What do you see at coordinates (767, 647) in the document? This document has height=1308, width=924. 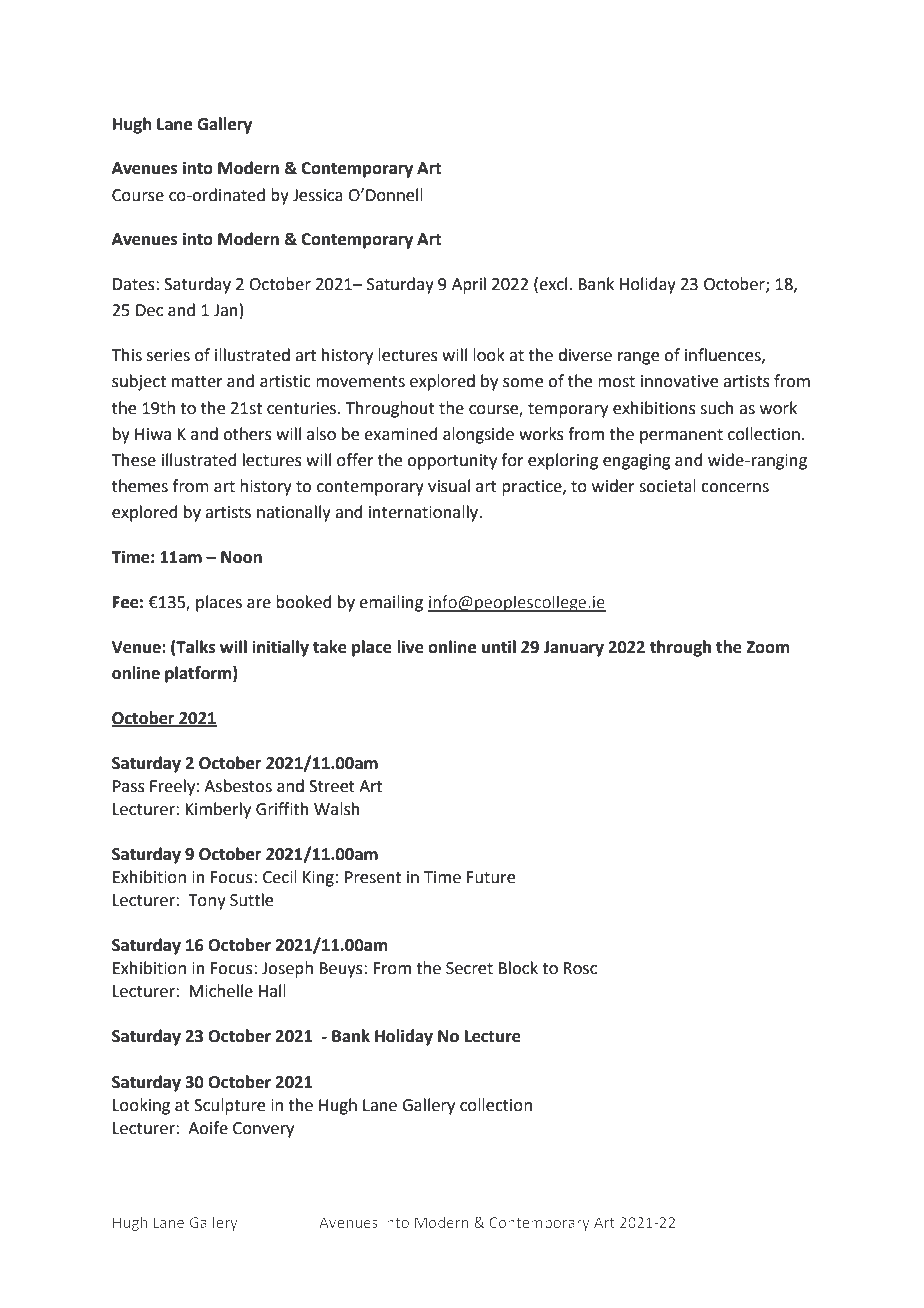 I see `Zoom` at bounding box center [767, 647].
